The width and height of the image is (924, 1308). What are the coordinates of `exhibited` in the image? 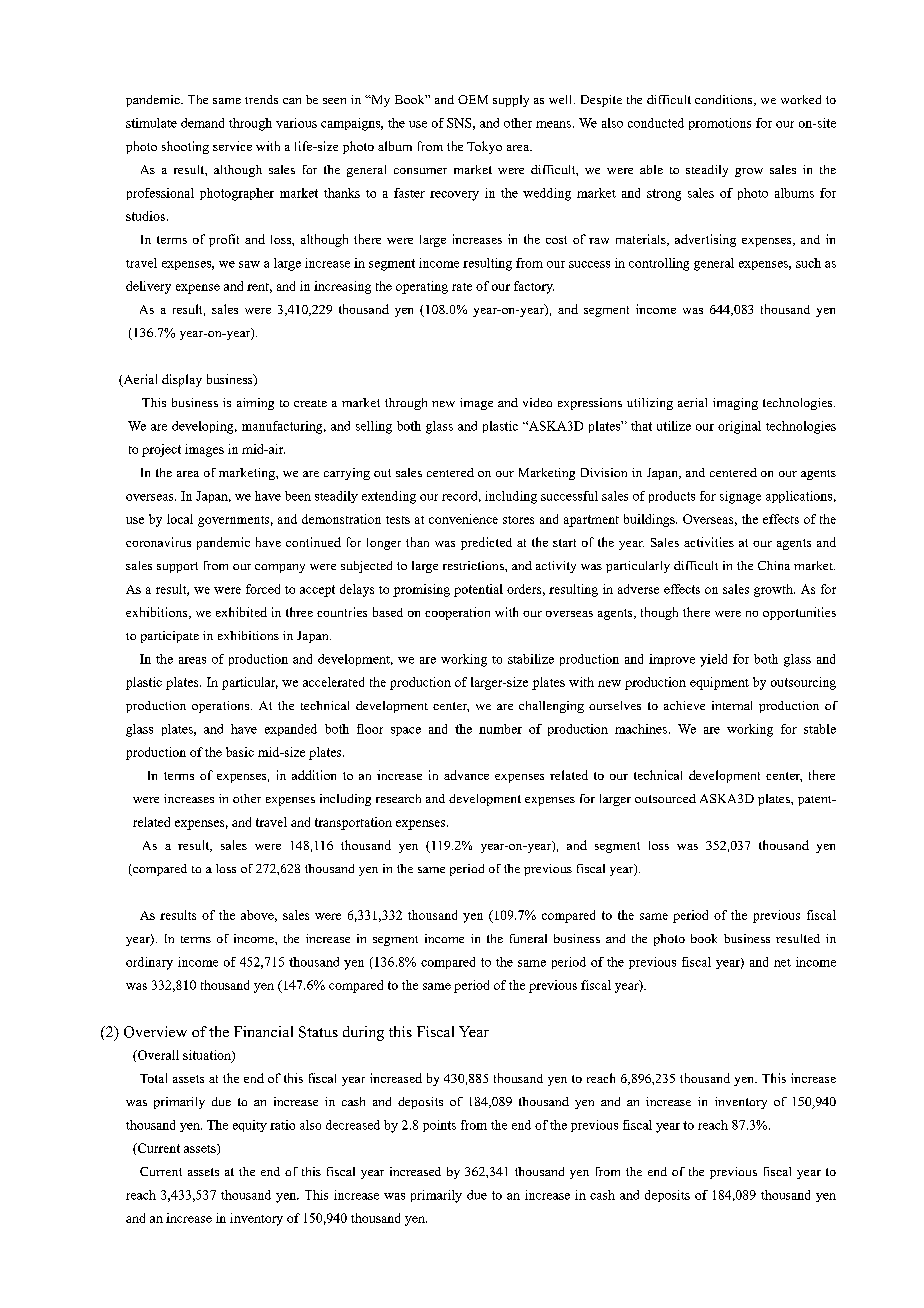 It's located at (241, 612).
